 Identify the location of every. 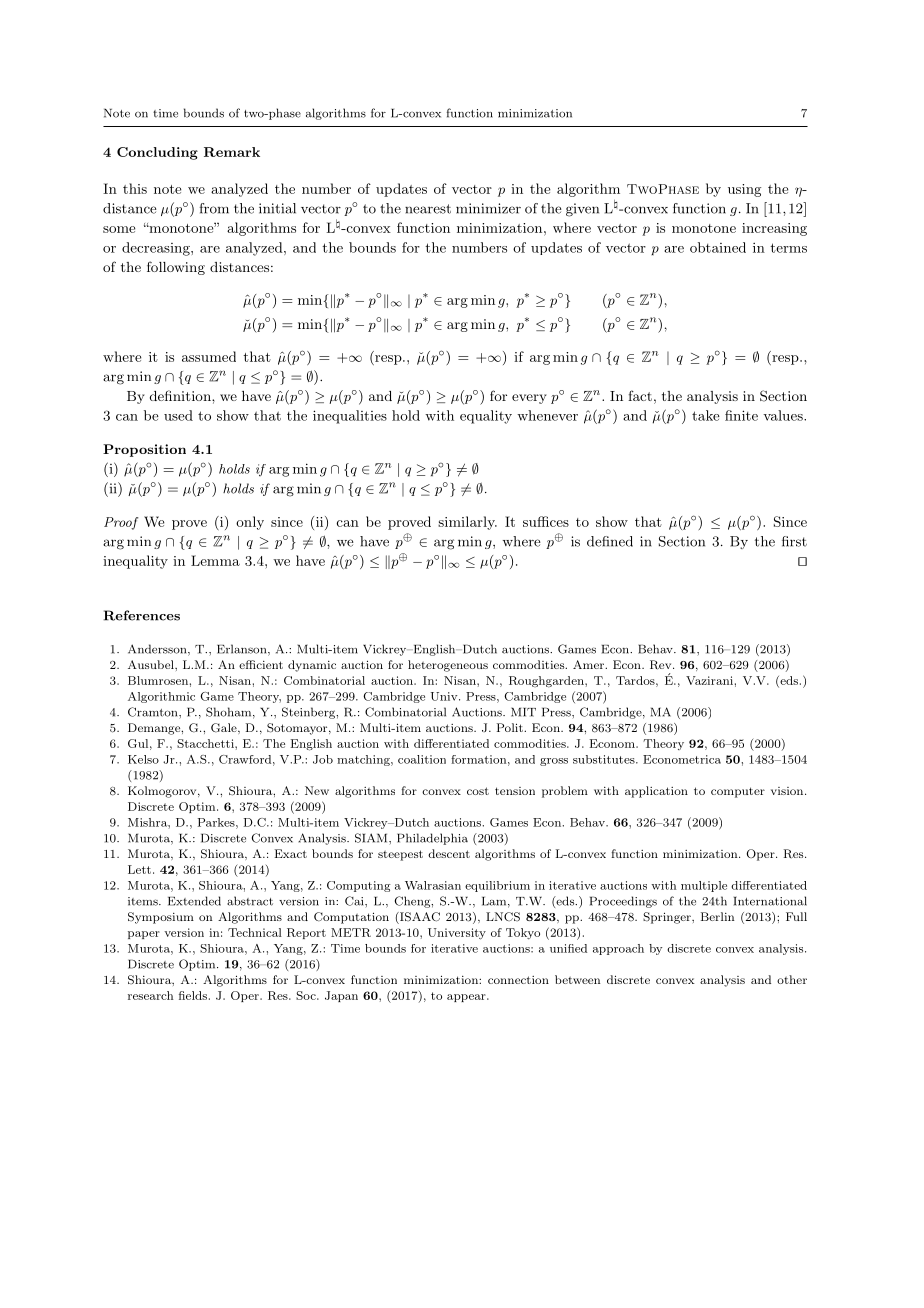
(529, 399).
